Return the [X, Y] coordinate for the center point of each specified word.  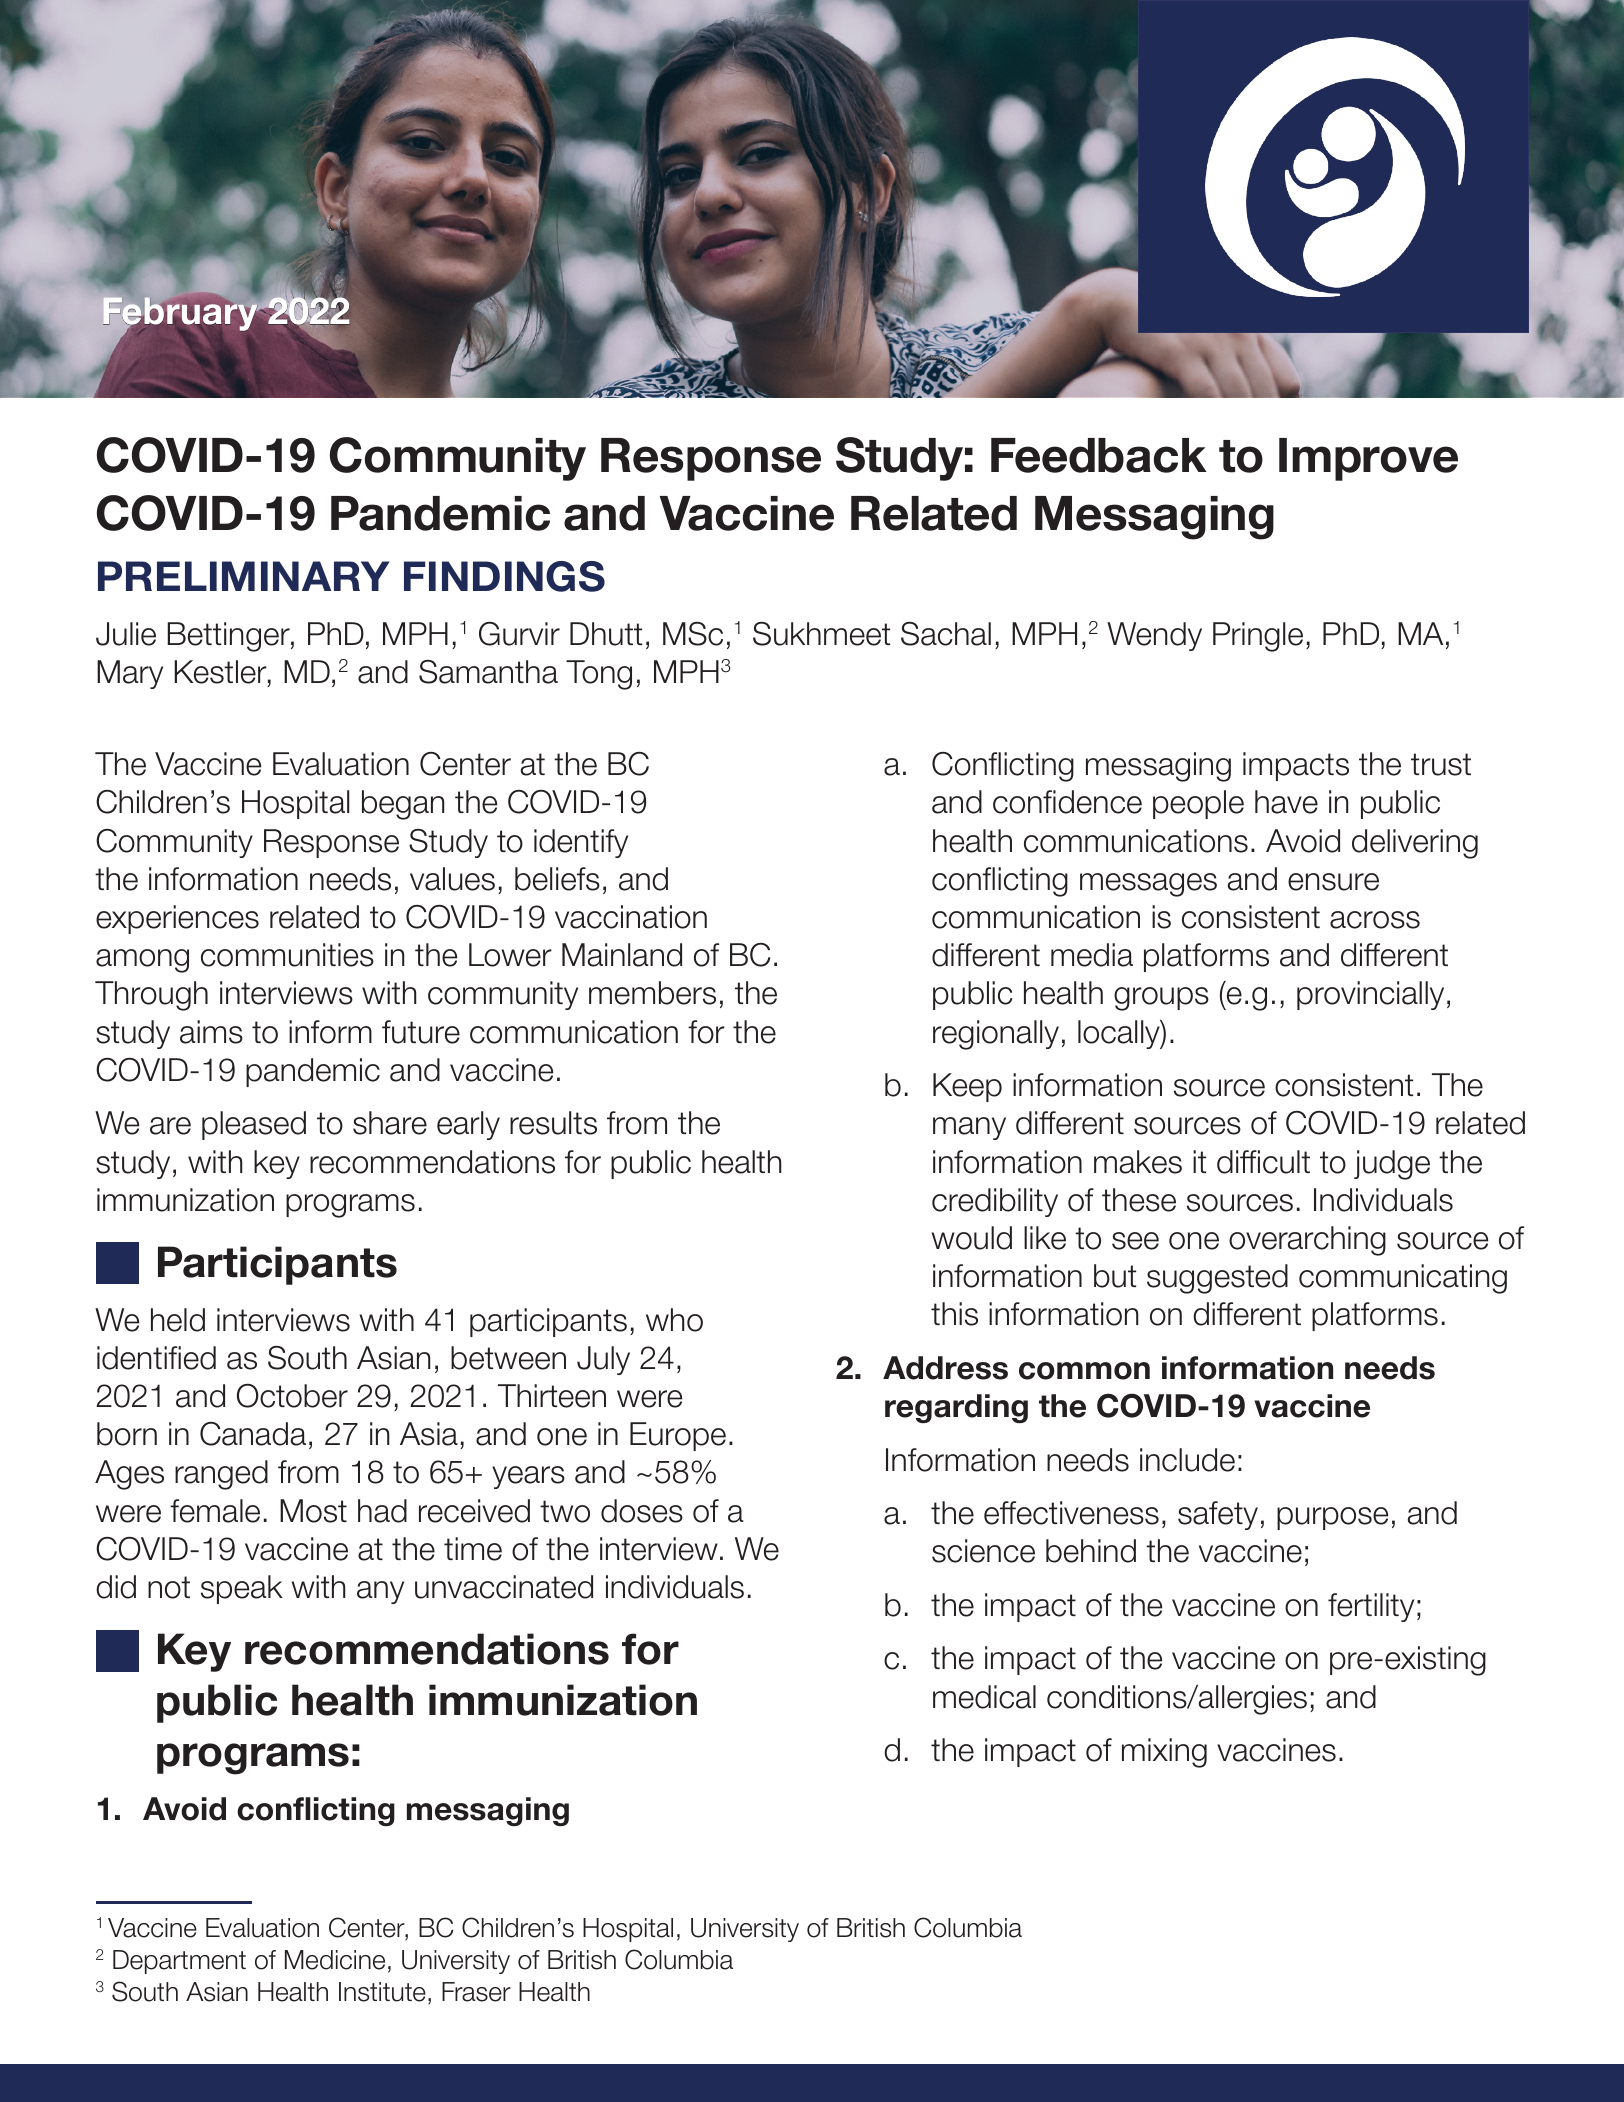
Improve [1368, 459]
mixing [1164, 1753]
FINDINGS [504, 576]
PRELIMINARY [243, 576]
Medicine [335, 1960]
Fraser [476, 1992]
